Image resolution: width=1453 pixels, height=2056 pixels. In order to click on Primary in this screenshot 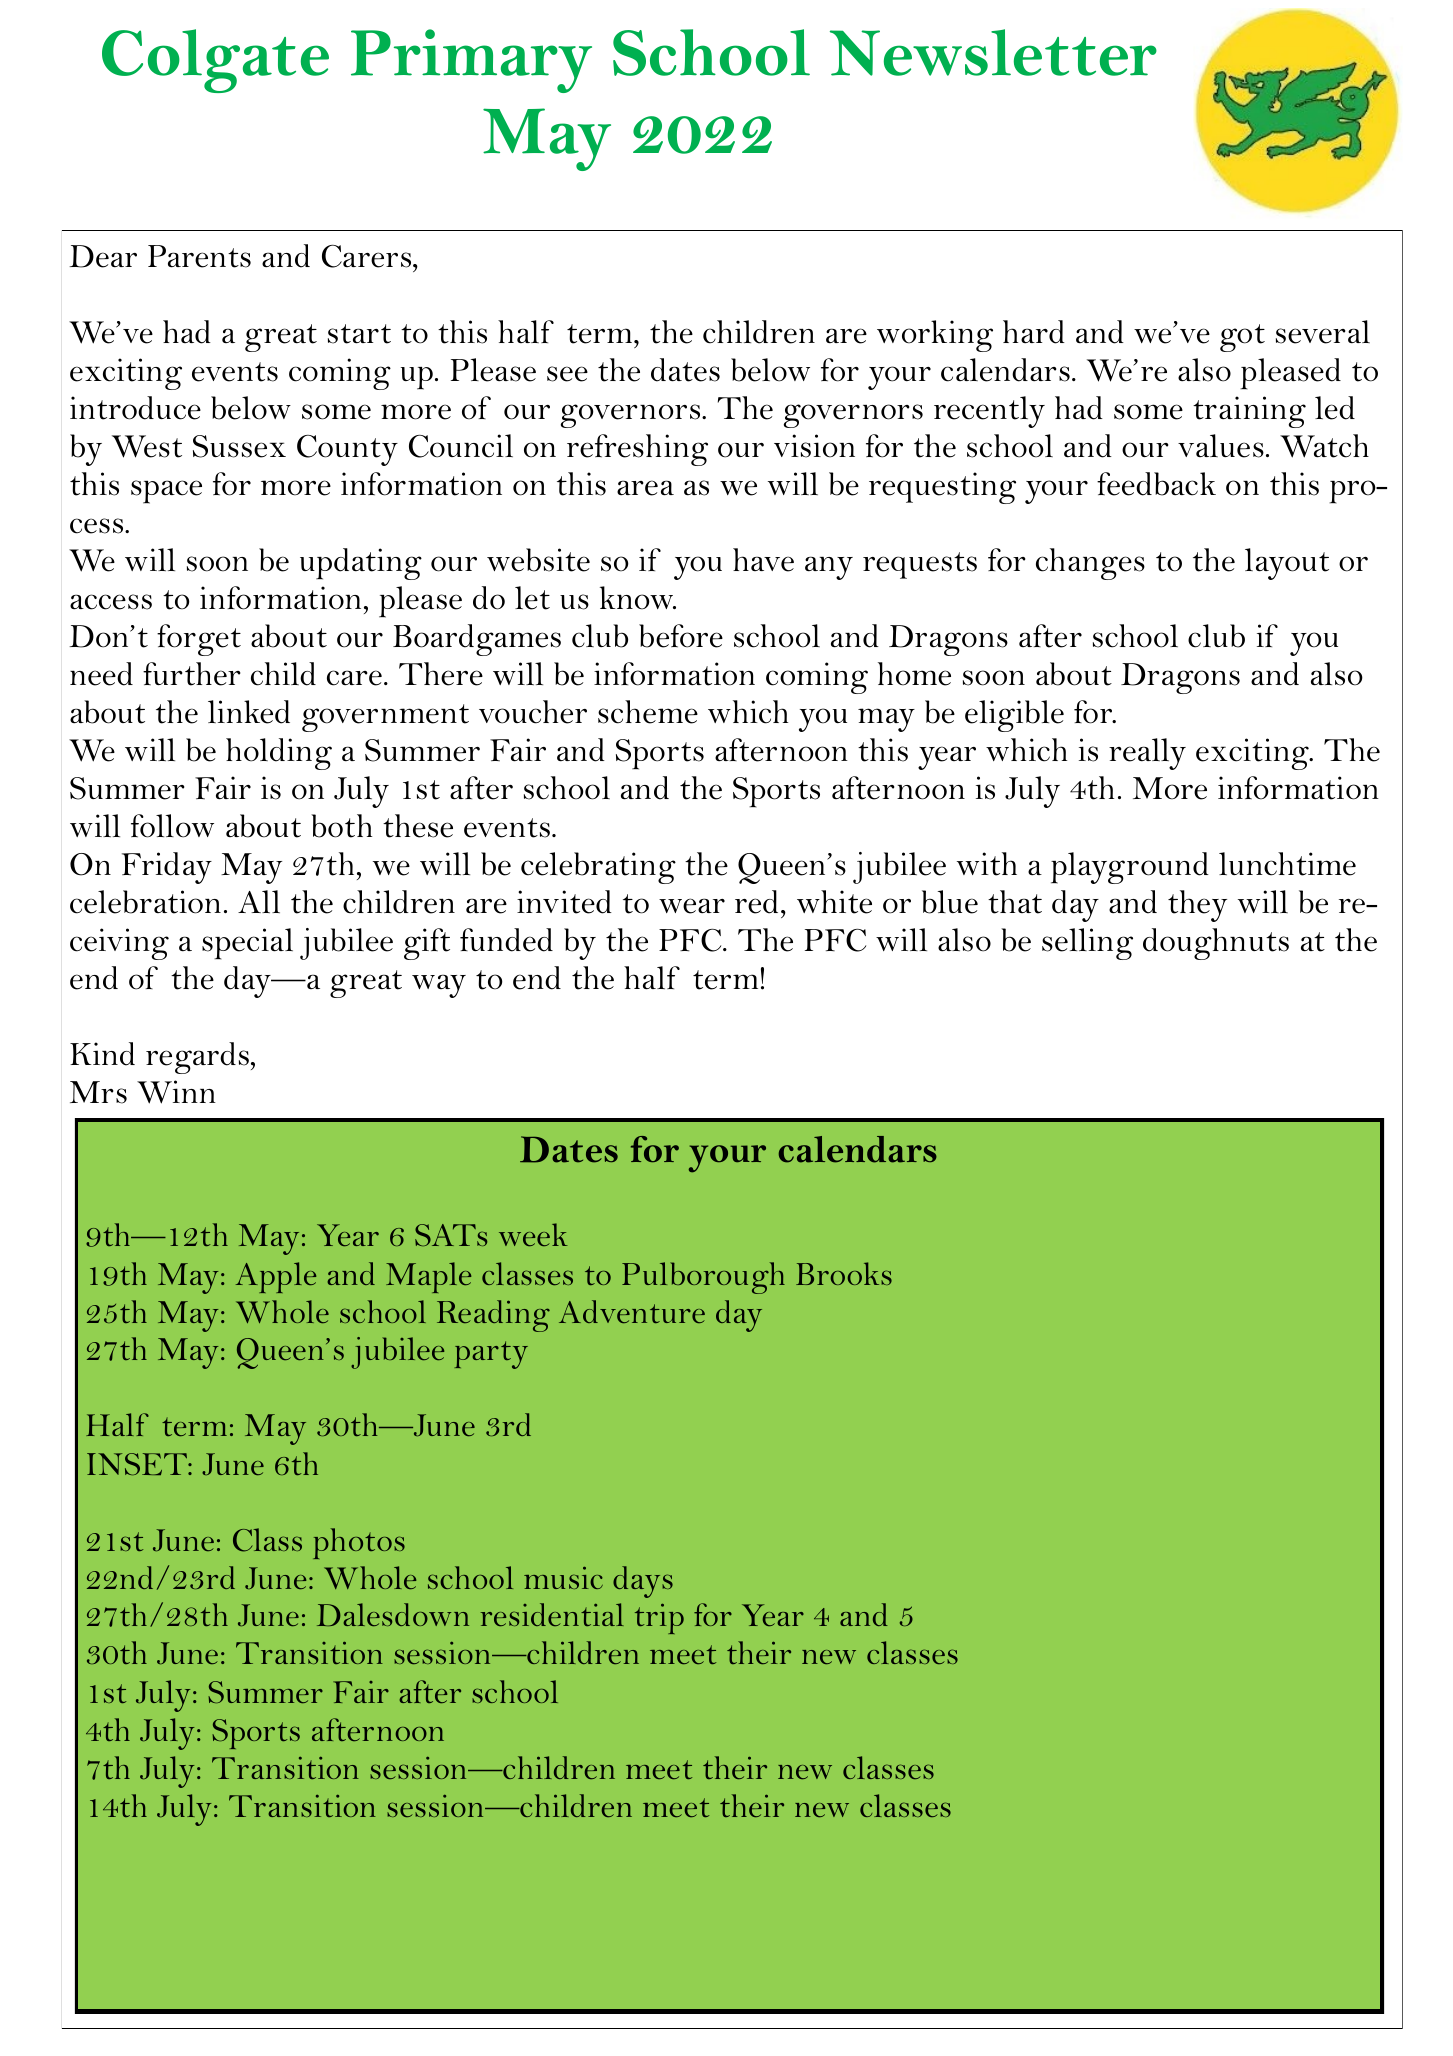, I will do `click(471, 61)`.
